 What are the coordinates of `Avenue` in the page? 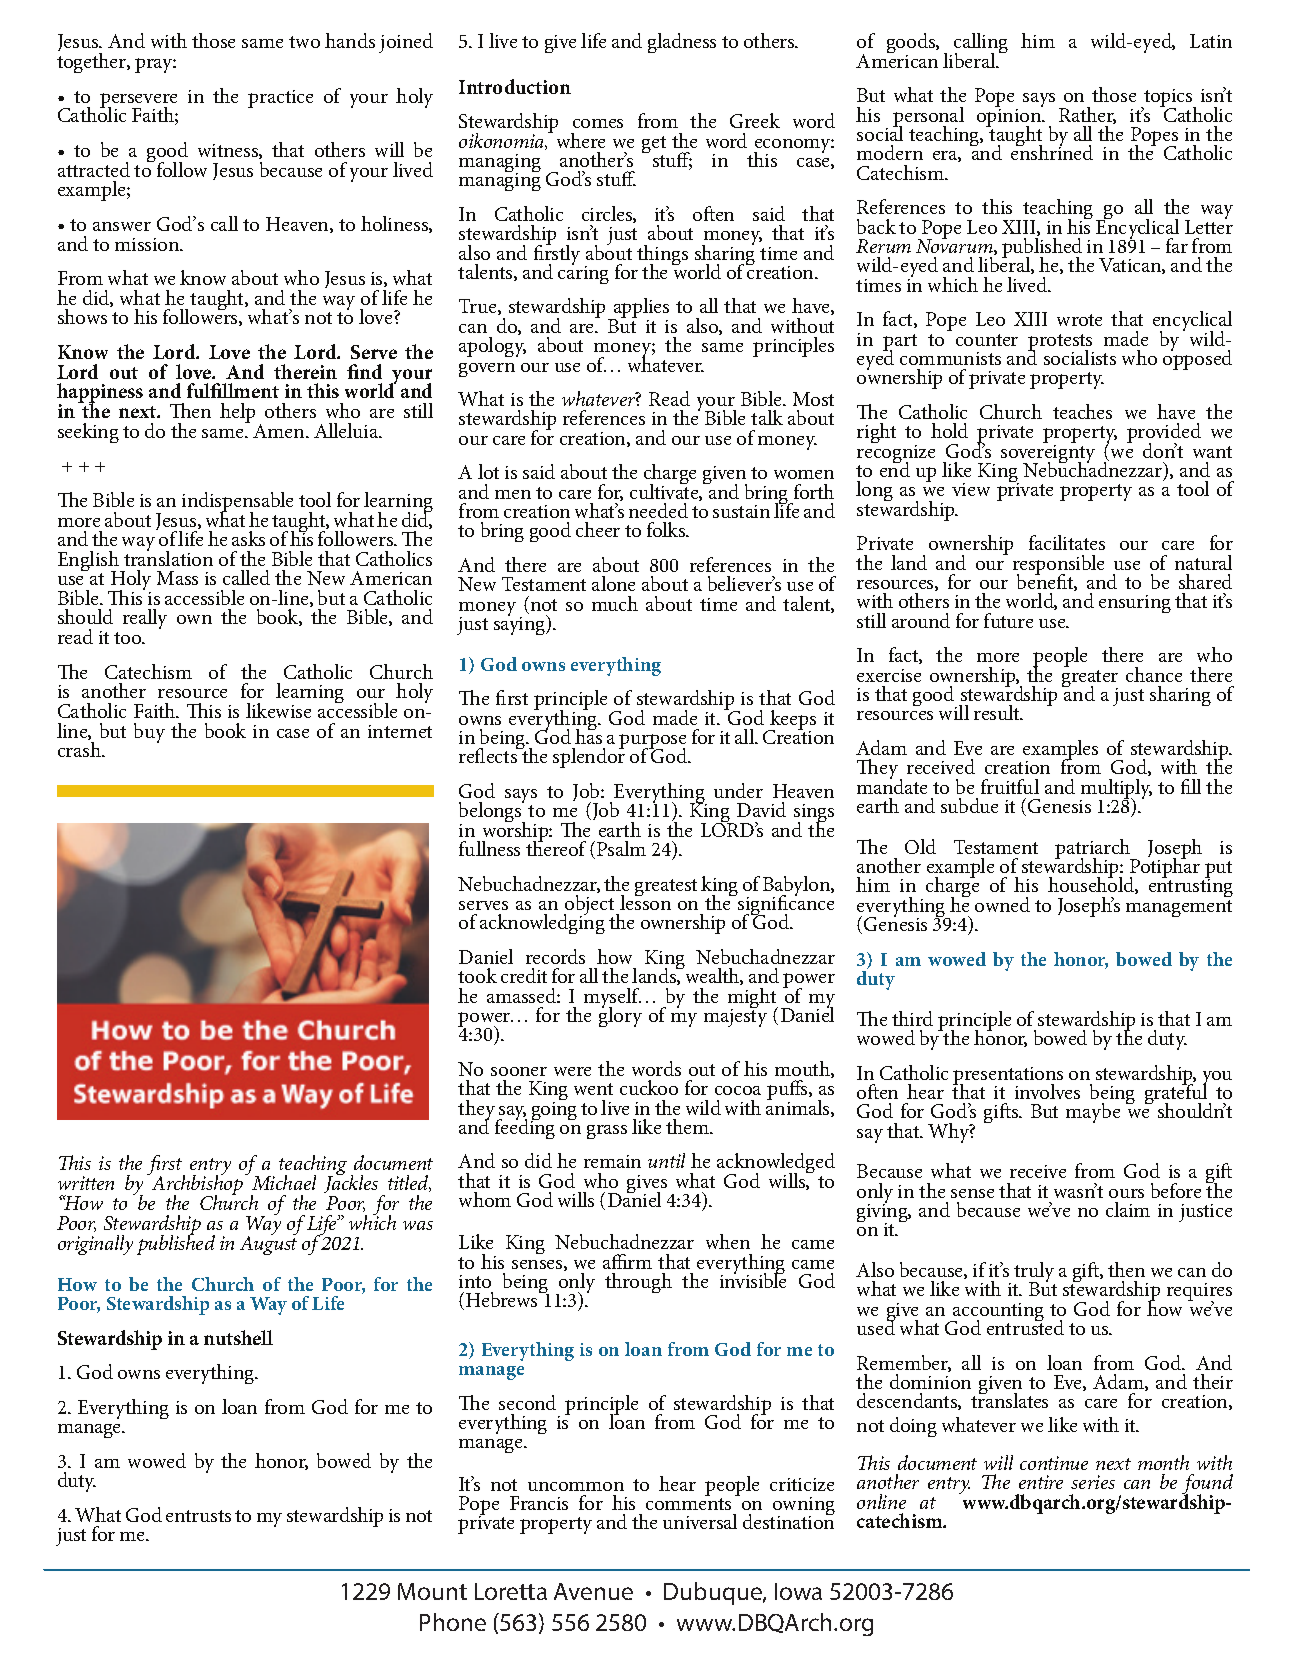 It's located at (593, 1591).
